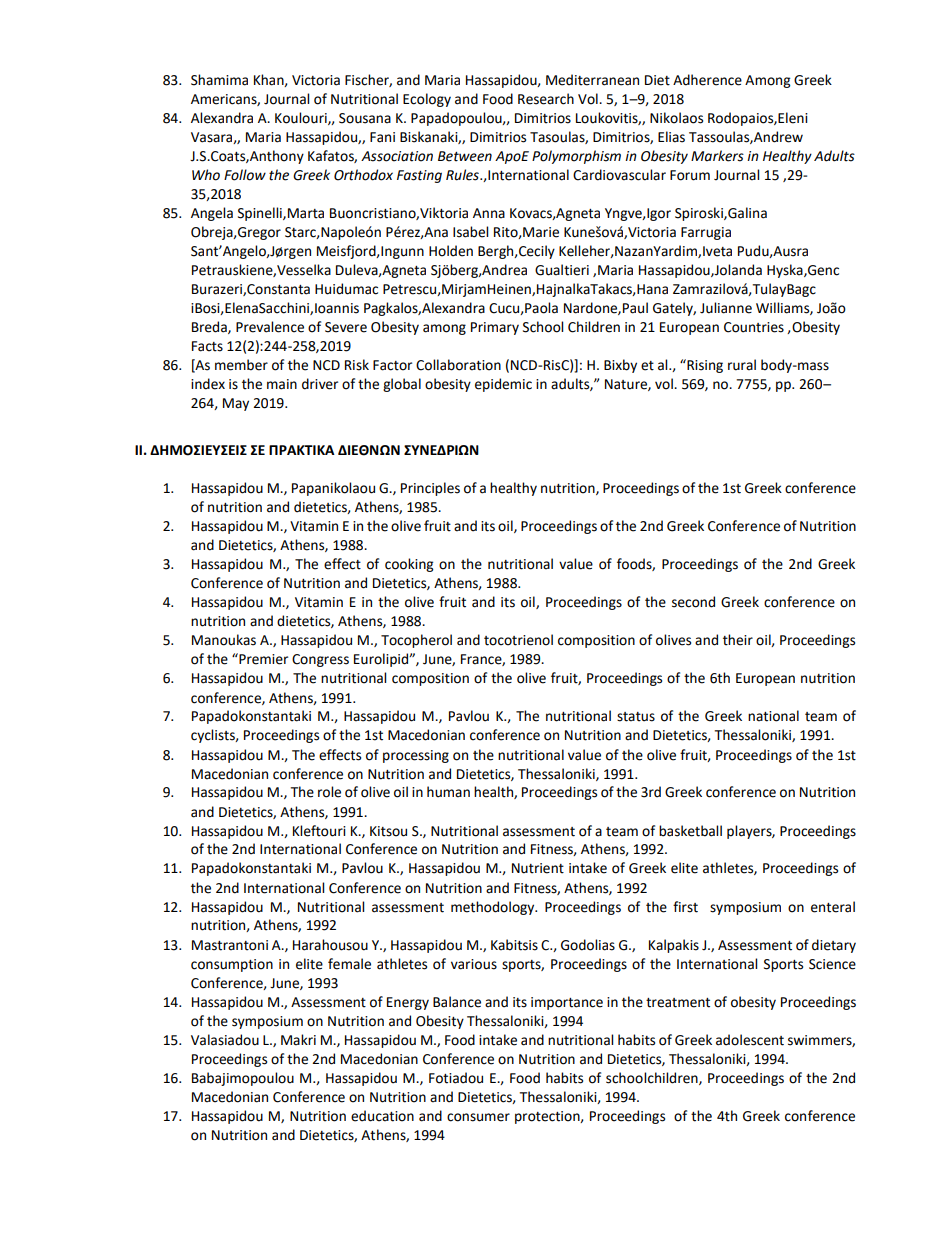 The width and height of the page is (952, 1233). What do you see at coordinates (707, 80) in the page?
I see `Adherence` at bounding box center [707, 80].
